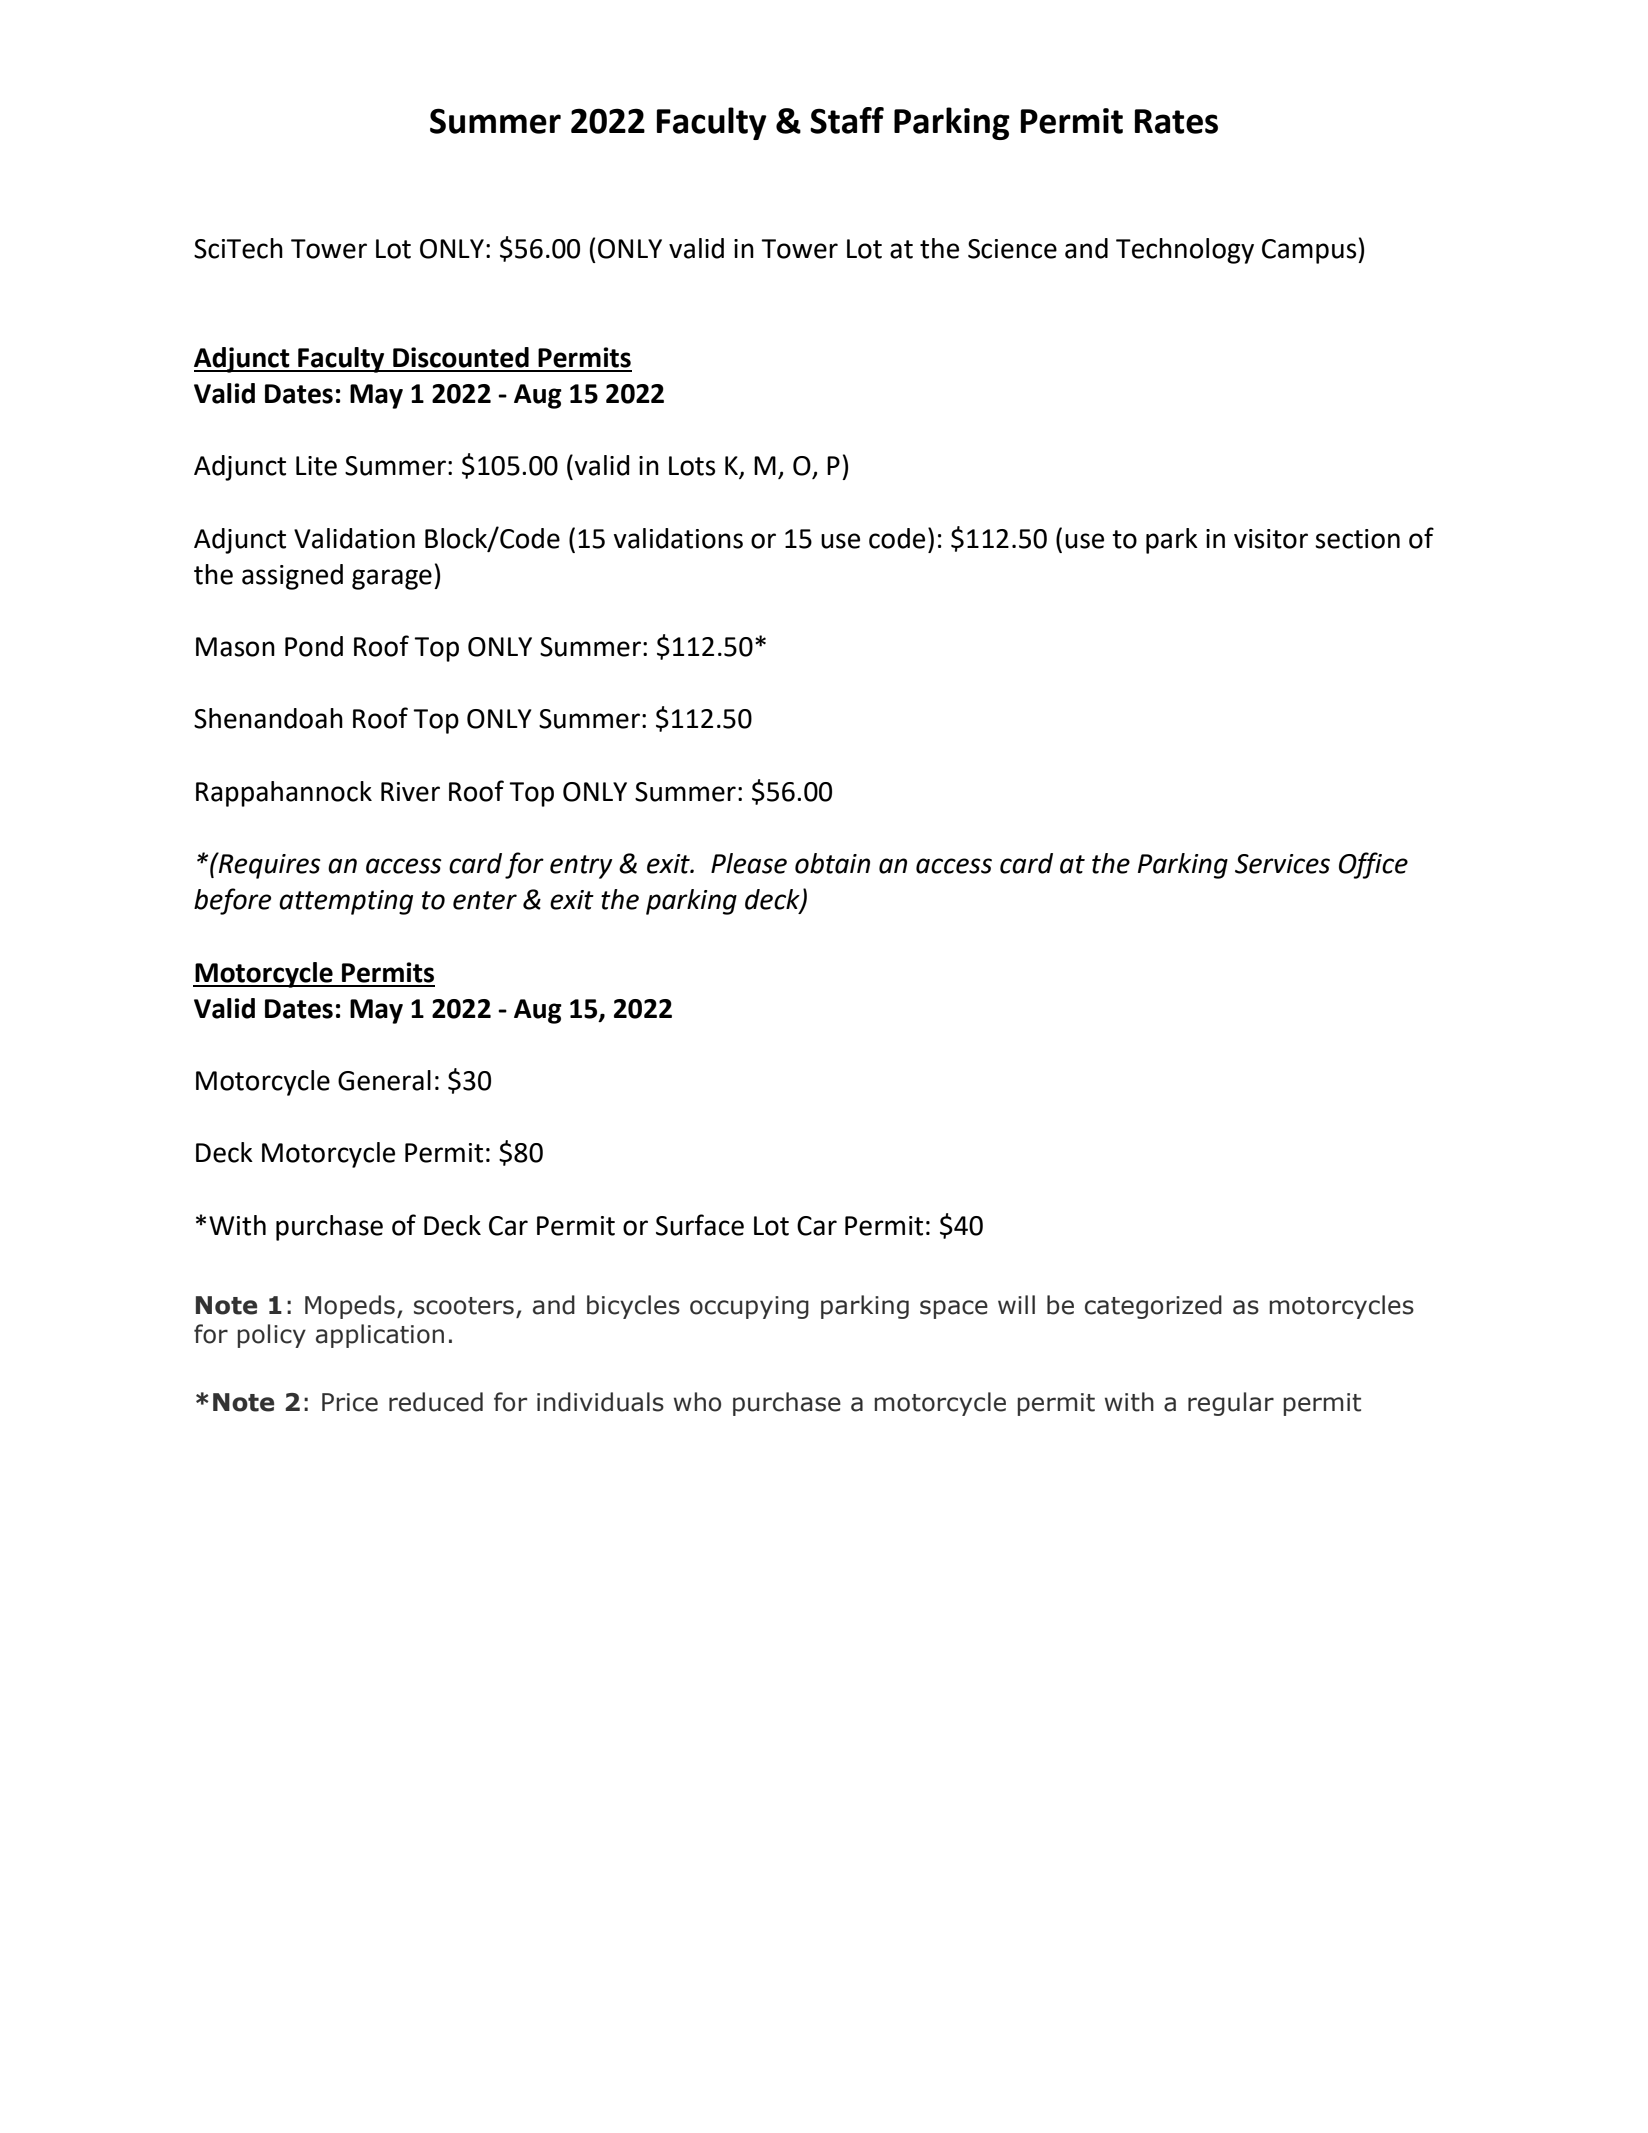 This screenshot has height=2133, width=1648. What do you see at coordinates (461, 357) in the screenshot?
I see `Discounted` at bounding box center [461, 357].
